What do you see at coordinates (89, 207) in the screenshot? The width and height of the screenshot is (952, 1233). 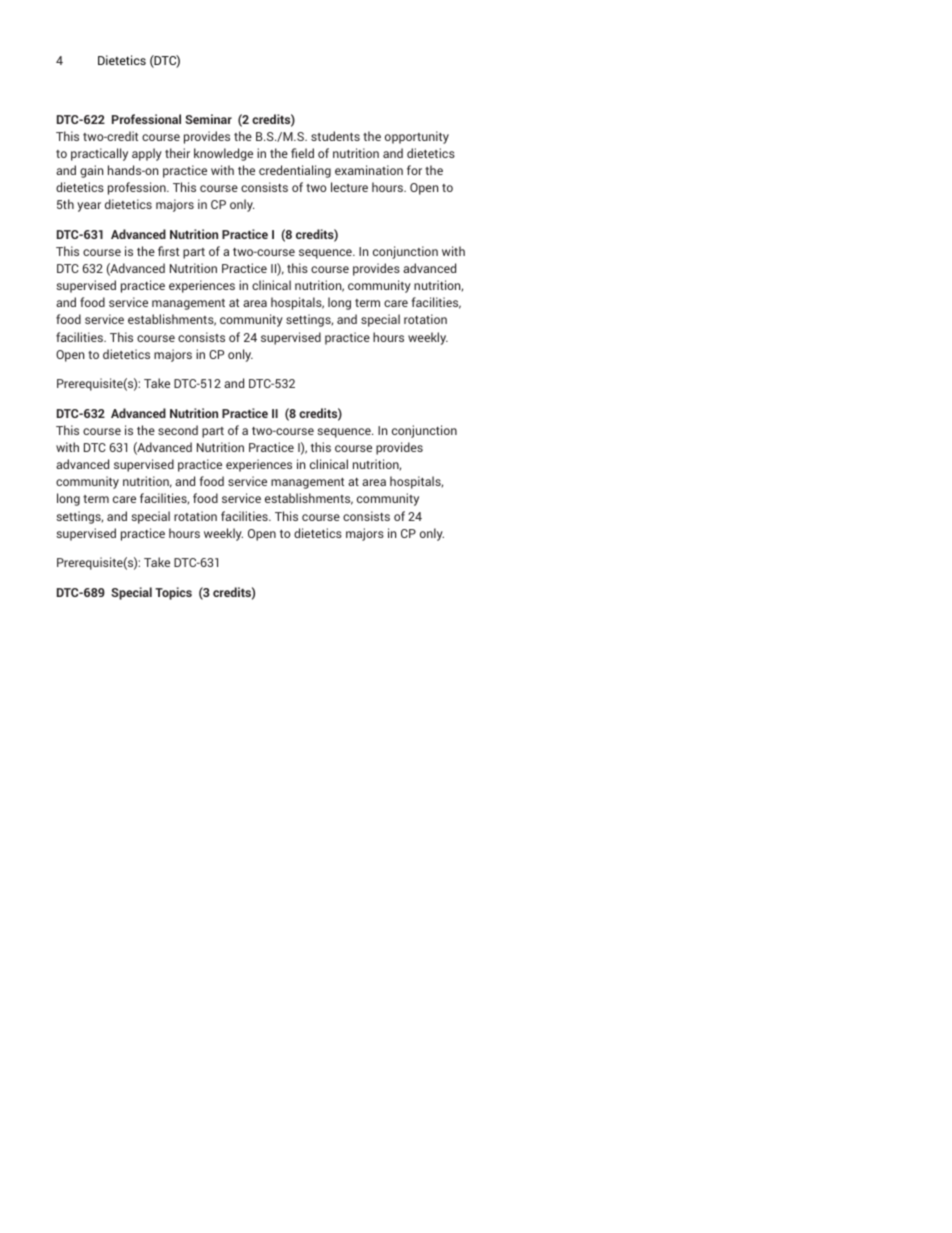 I see `year` at bounding box center [89, 207].
